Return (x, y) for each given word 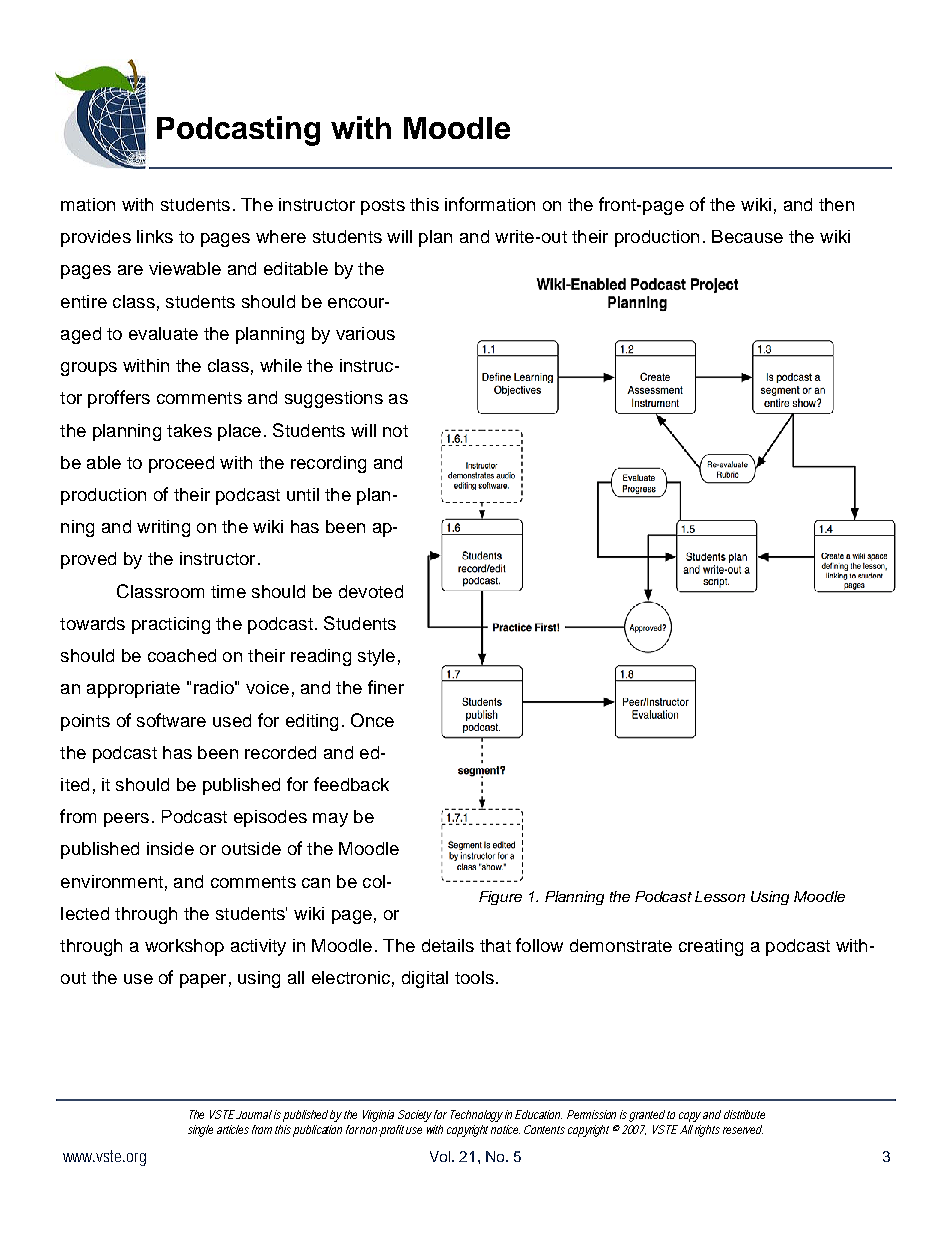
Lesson (720, 896)
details (448, 945)
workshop (184, 947)
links (155, 236)
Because (747, 236)
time (228, 591)
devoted (371, 591)
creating (711, 947)
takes (189, 430)
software (171, 720)
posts (383, 207)
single (200, 1131)
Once (372, 720)
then (836, 204)
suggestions (334, 399)
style (376, 657)
